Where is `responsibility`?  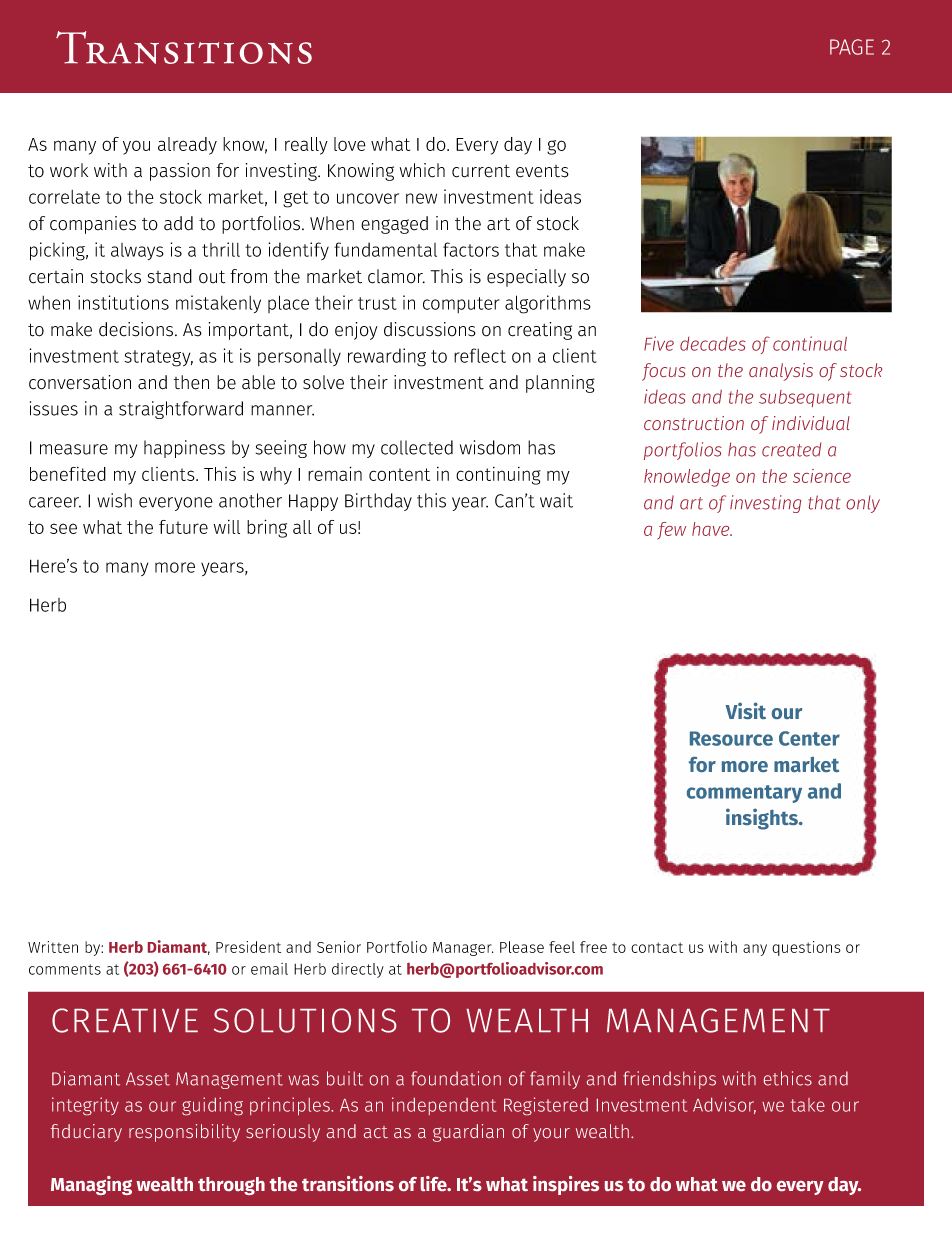
responsibility is located at coordinates (184, 1133).
